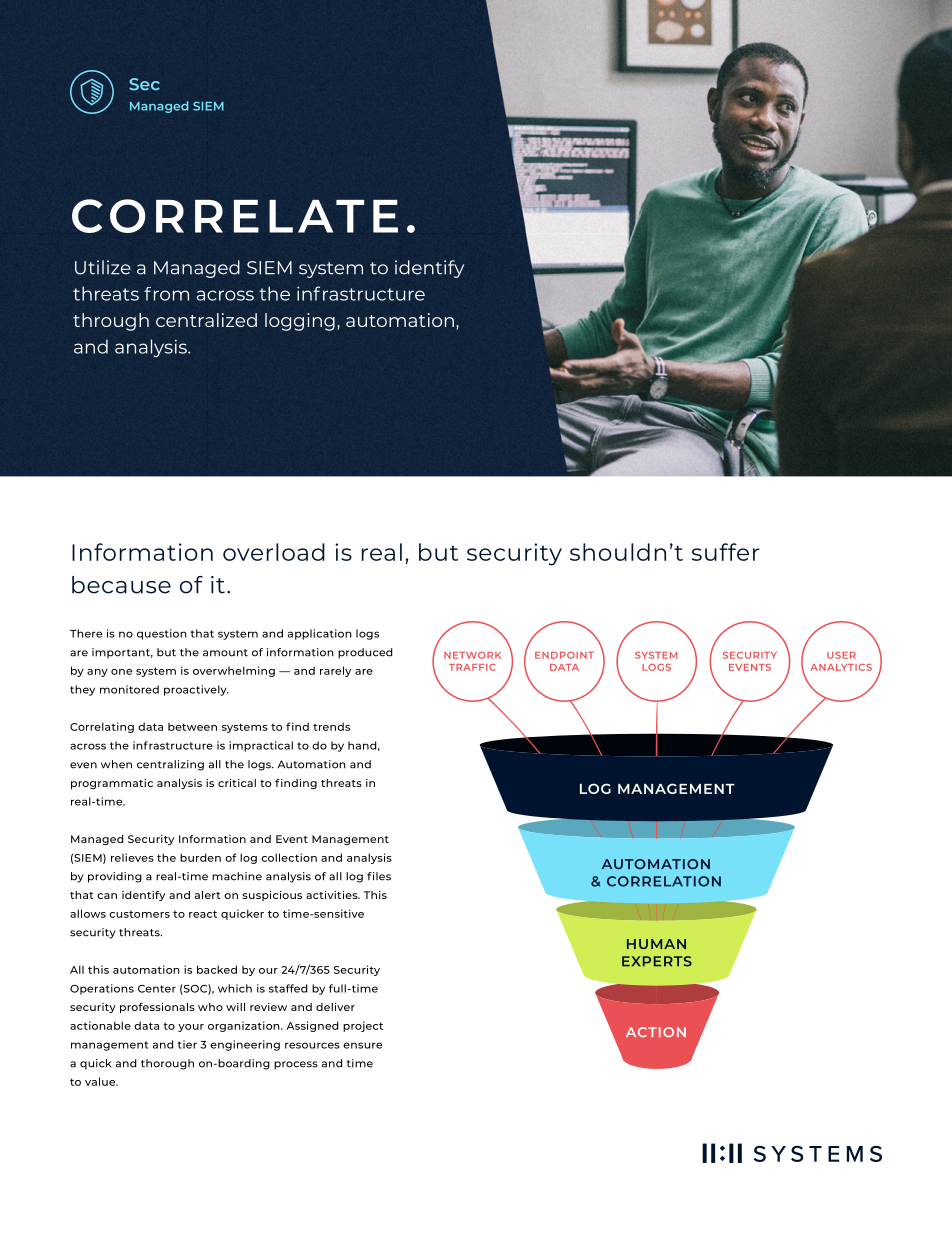 This screenshot has width=952, height=1233. What do you see at coordinates (320, 634) in the screenshot?
I see `application` at bounding box center [320, 634].
